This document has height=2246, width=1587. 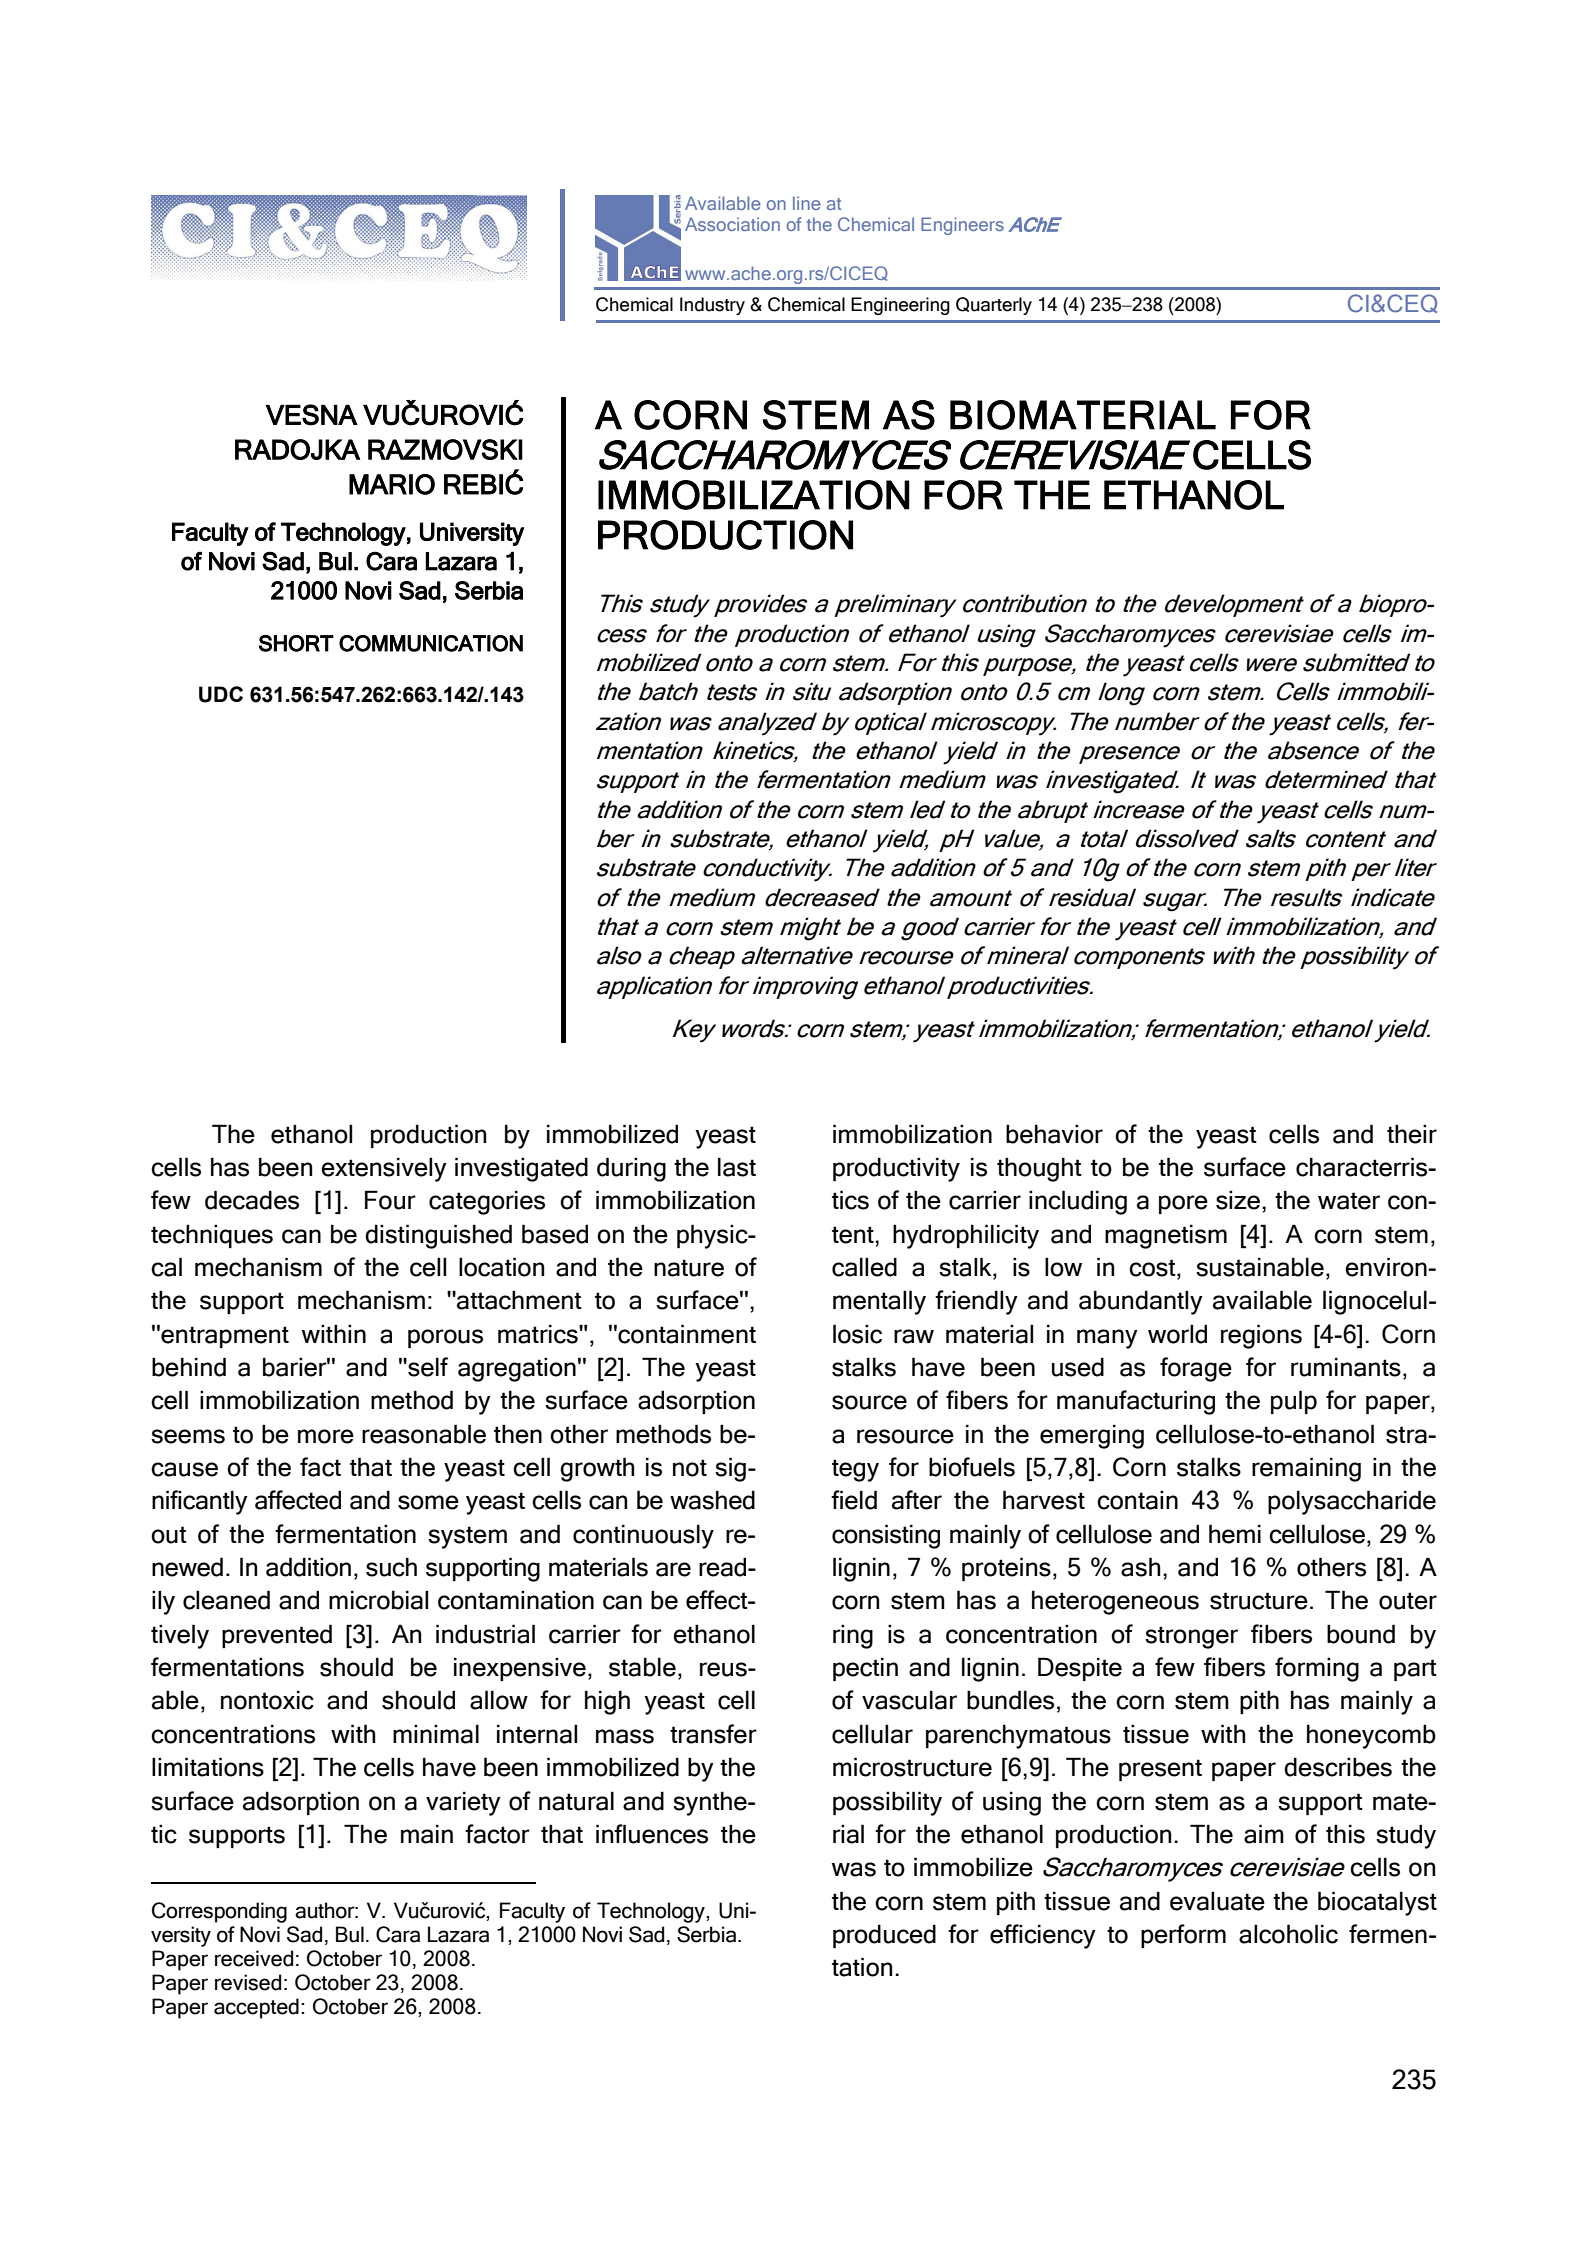 What do you see at coordinates (392, 484) in the document?
I see `MARIO` at bounding box center [392, 484].
